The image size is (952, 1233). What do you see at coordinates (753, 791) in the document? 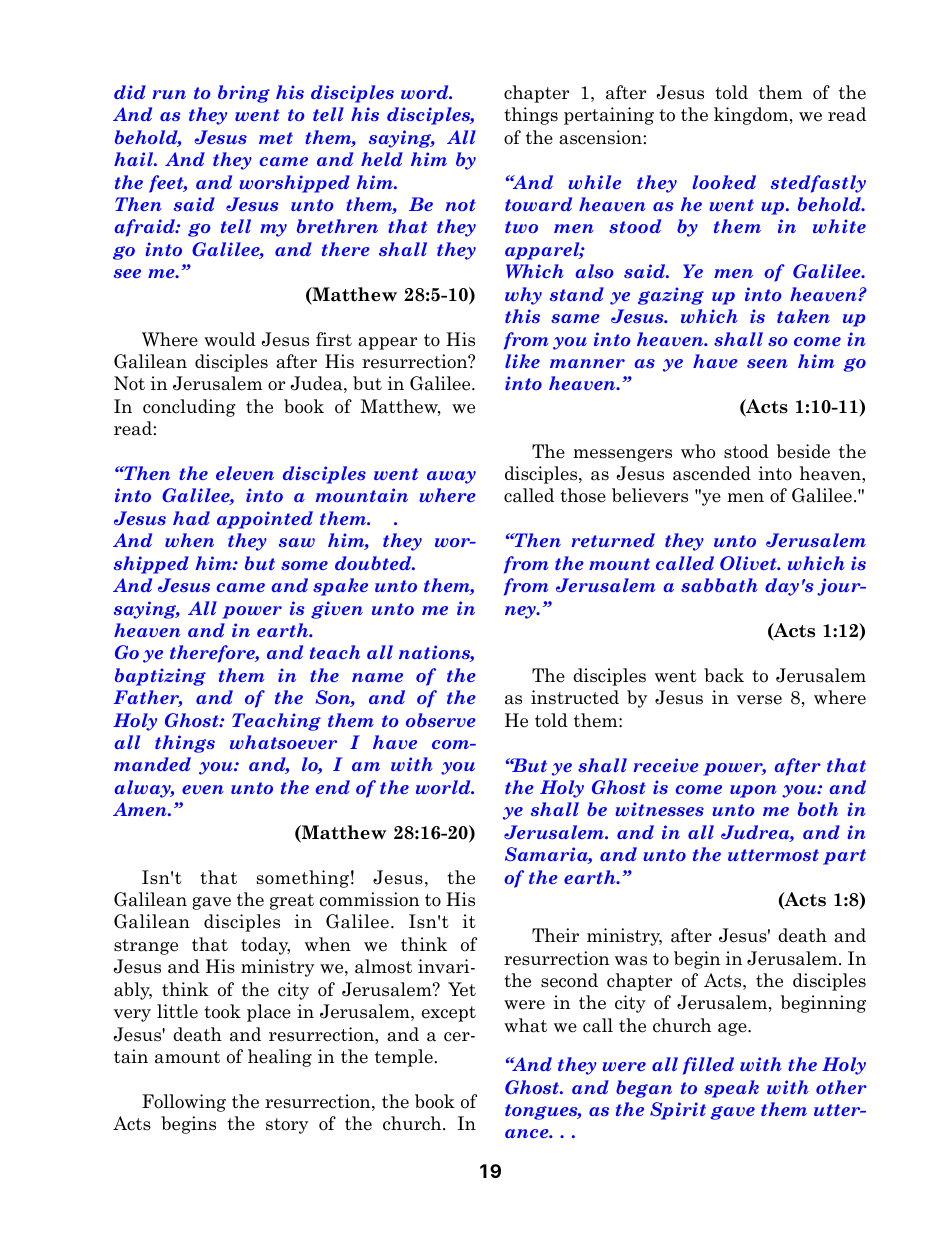
I see `upon` at bounding box center [753, 791].
